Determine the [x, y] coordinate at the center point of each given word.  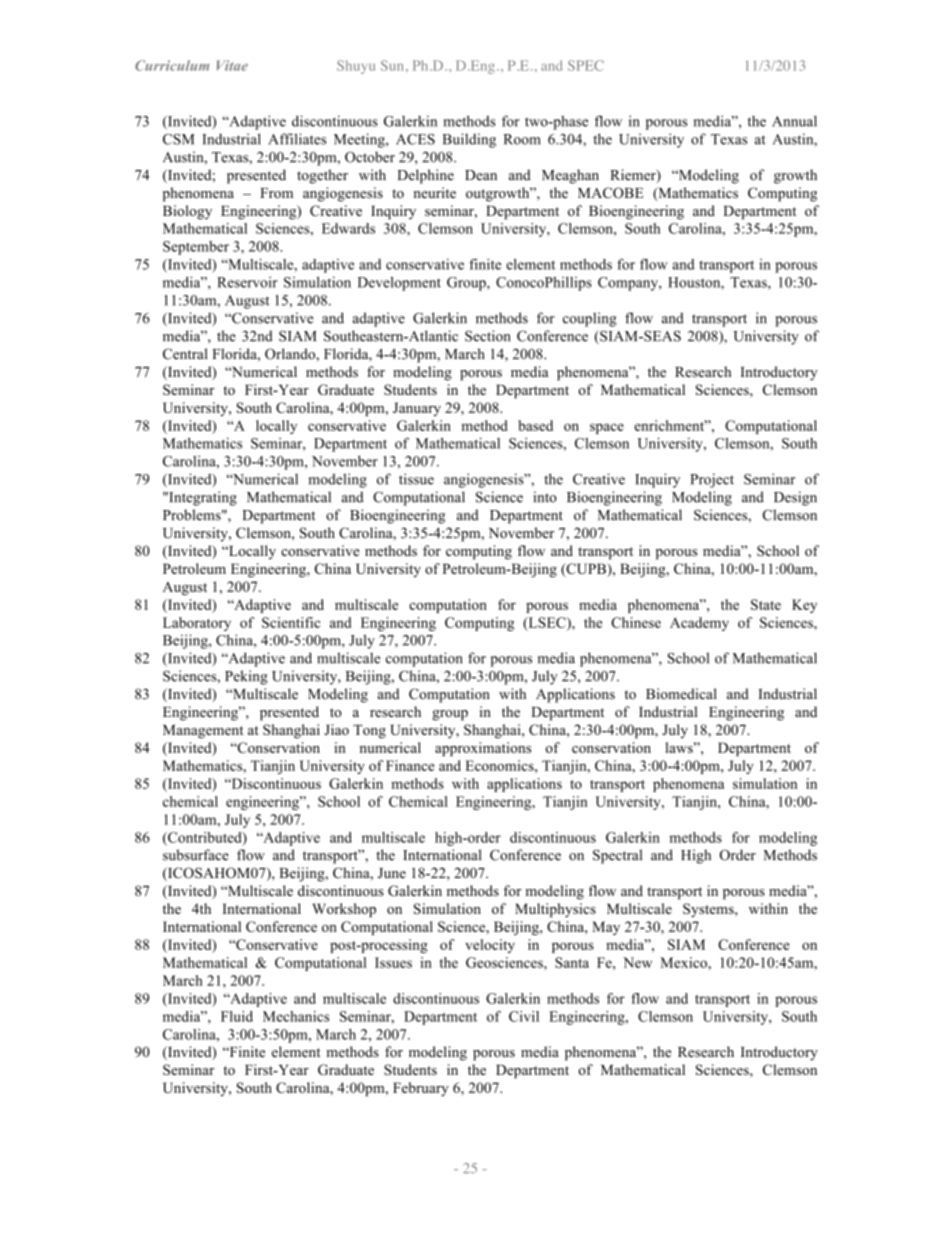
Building [469, 140]
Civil [524, 1016]
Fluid [237, 1016]
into [545, 497]
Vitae [232, 65]
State [766, 604]
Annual [794, 121]
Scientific [291, 622]
